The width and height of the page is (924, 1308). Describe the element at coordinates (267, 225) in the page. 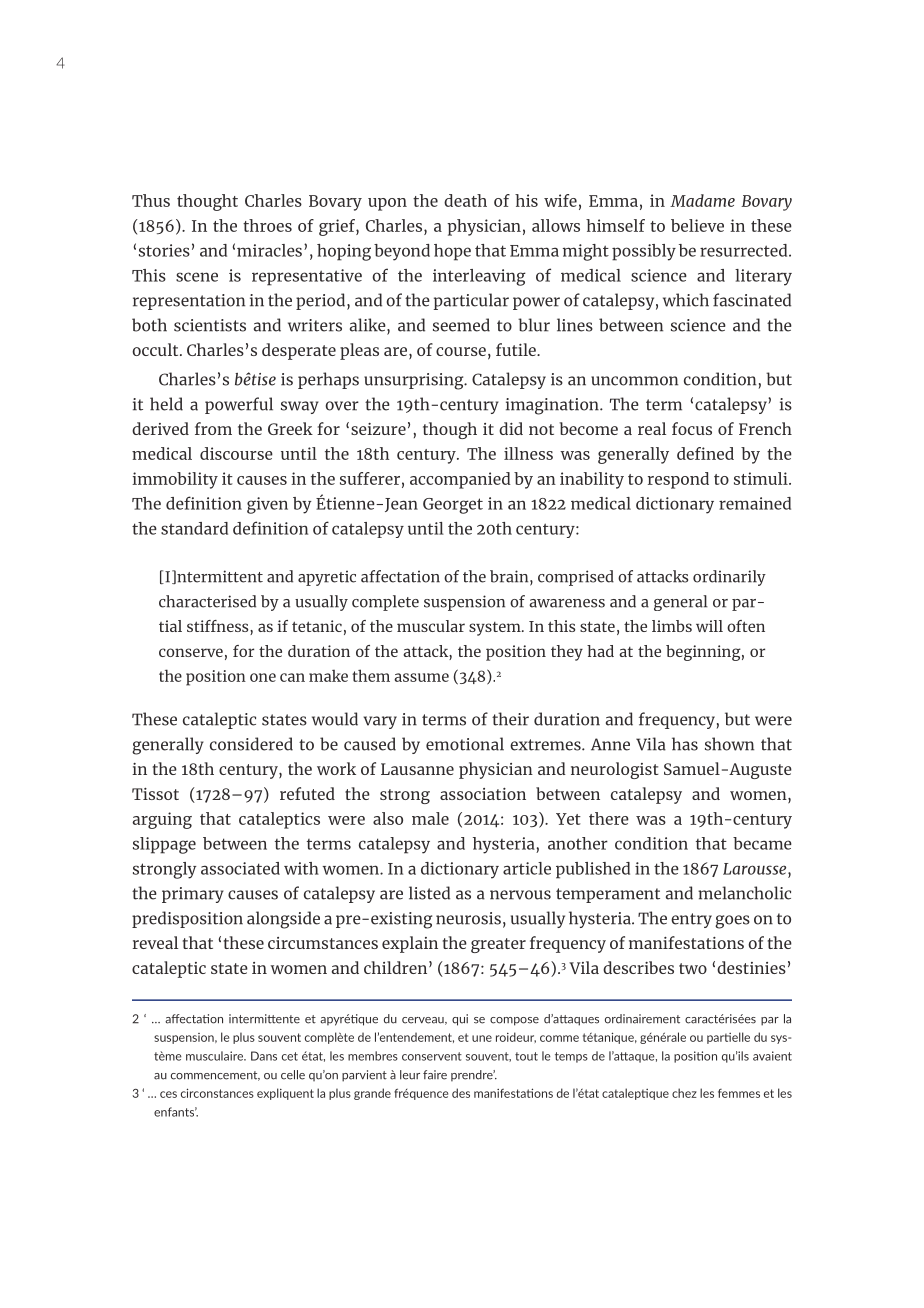

I see `throes` at that location.
